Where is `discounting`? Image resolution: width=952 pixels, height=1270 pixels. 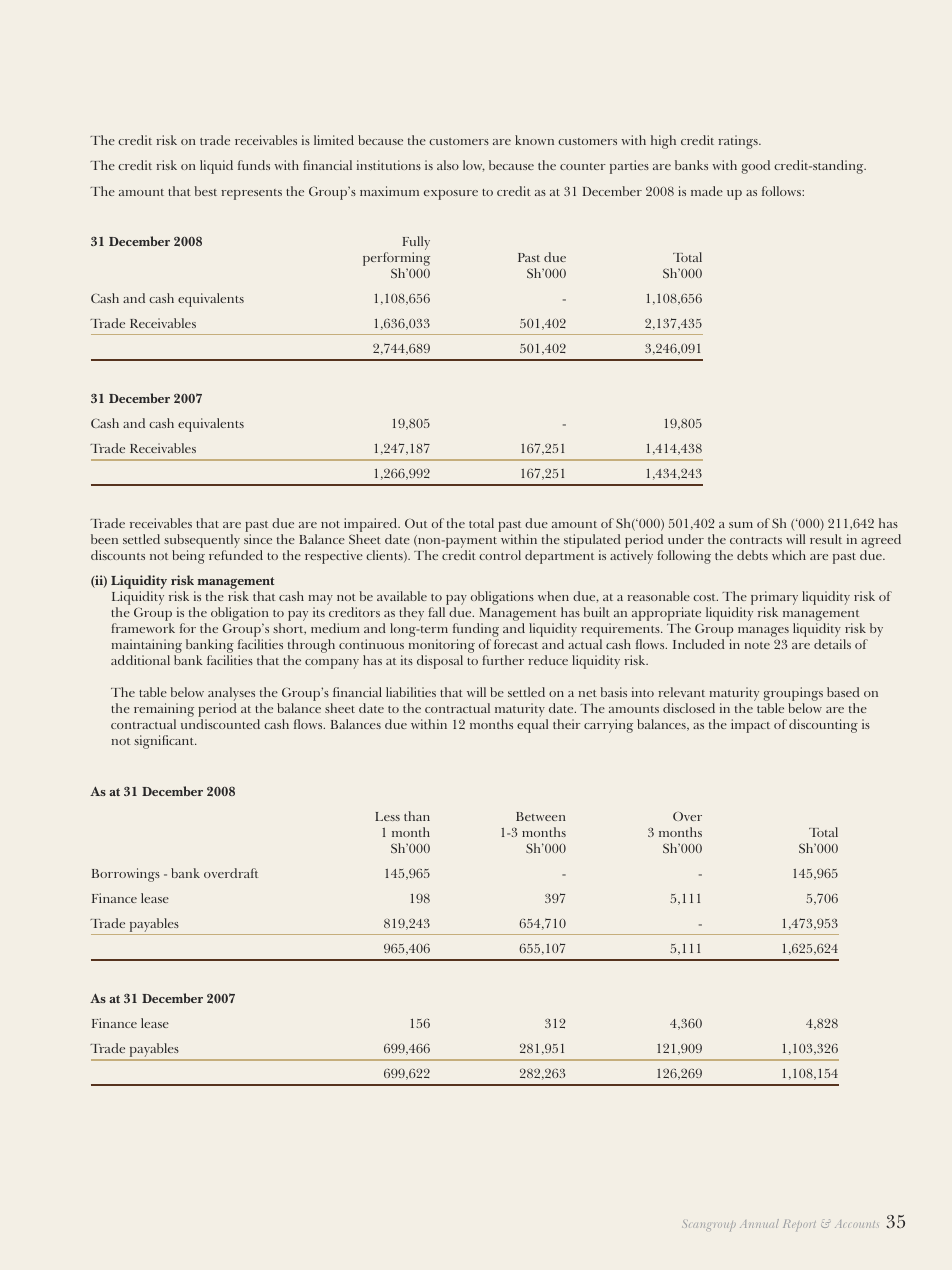 discounting is located at coordinates (823, 726).
